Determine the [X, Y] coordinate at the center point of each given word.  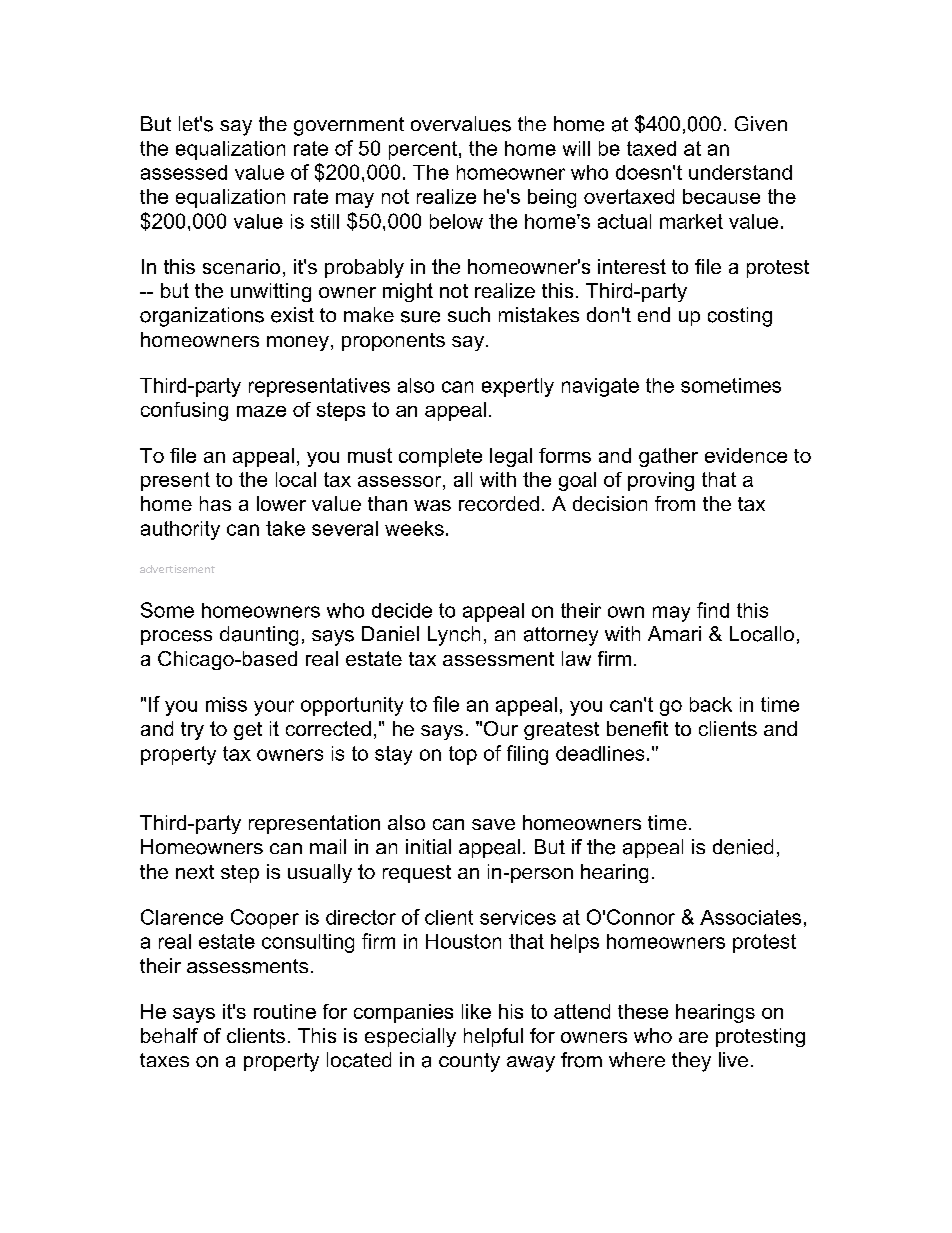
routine [285, 1011]
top [463, 755]
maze [261, 411]
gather [668, 457]
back [711, 704]
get [248, 731]
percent [423, 150]
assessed [184, 172]
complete [440, 457]
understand [740, 172]
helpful [493, 1037]
